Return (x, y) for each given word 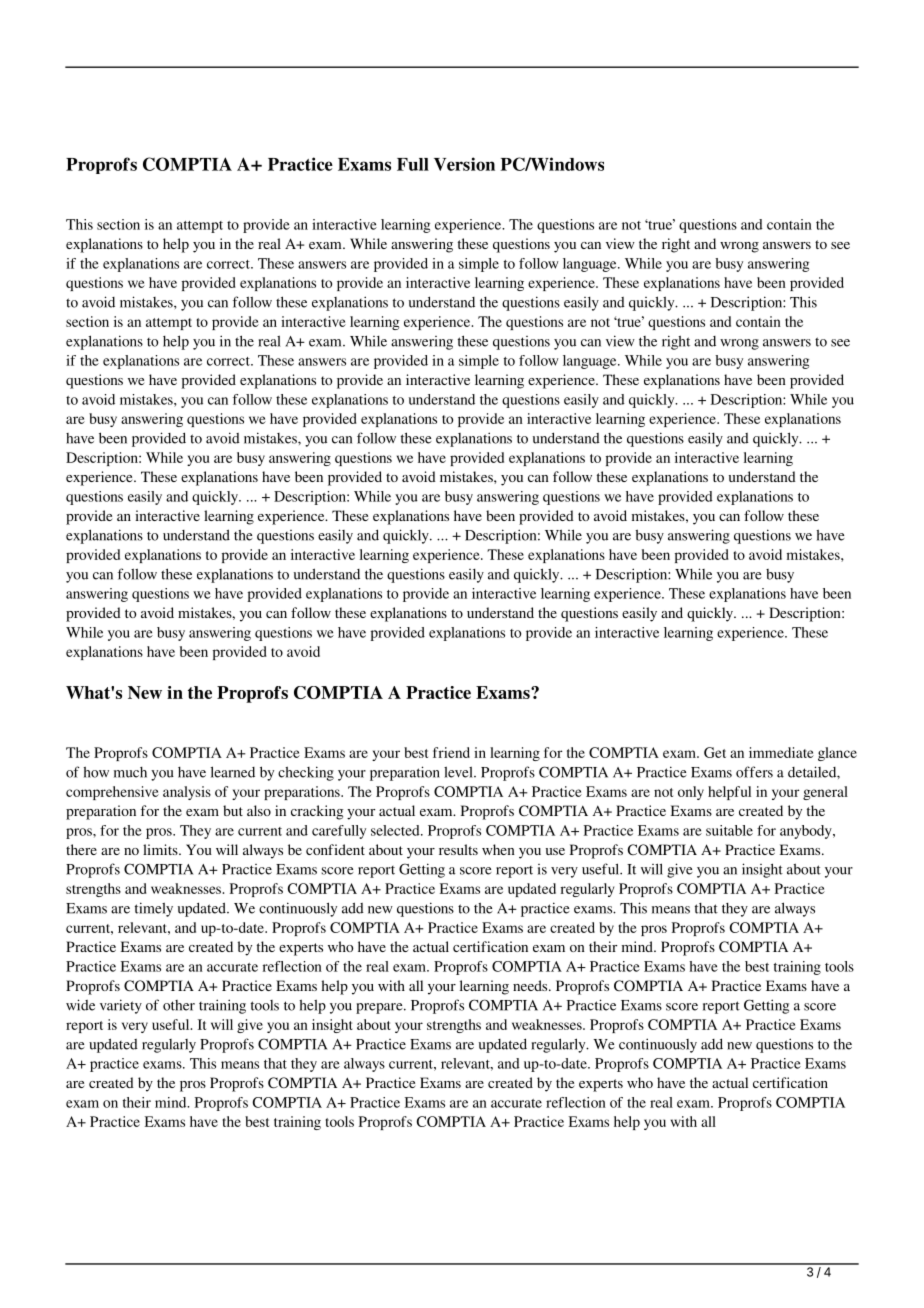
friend (451, 752)
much (130, 772)
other (179, 1005)
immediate (781, 752)
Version (464, 164)
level (459, 772)
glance (837, 754)
